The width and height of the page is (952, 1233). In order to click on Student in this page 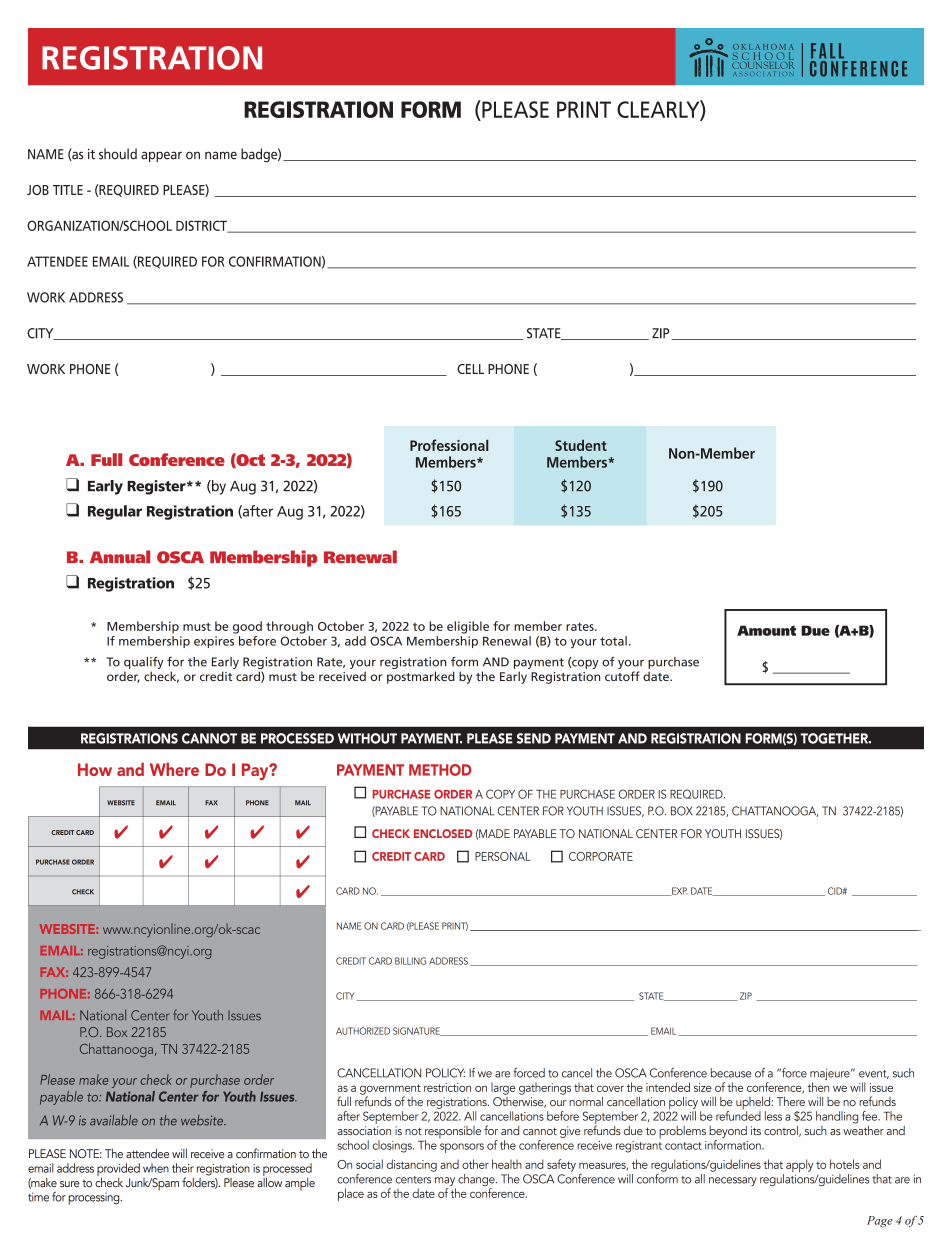, I will do `click(581, 445)`.
